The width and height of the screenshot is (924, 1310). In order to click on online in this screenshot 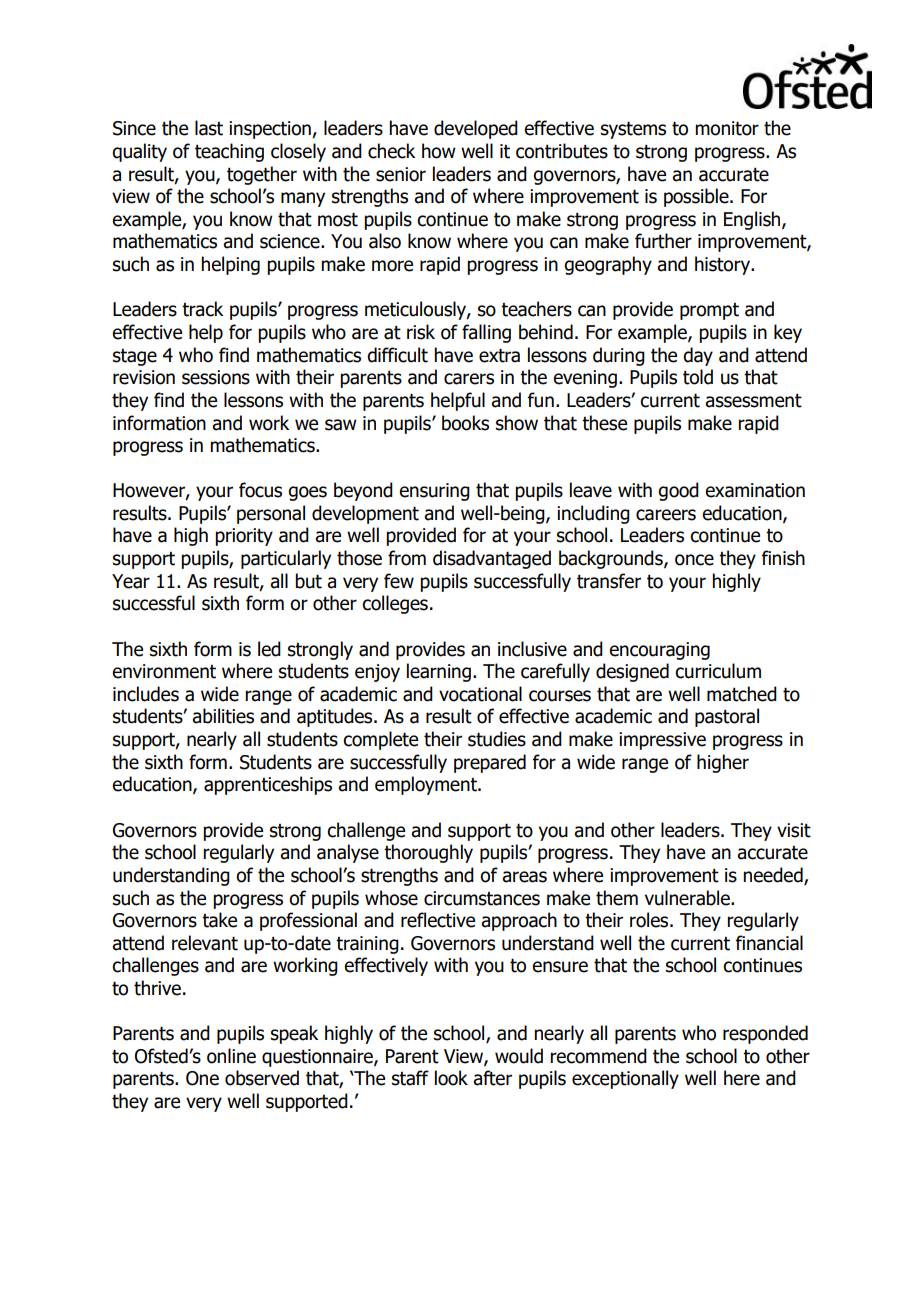, I will do `click(231, 1056)`.
